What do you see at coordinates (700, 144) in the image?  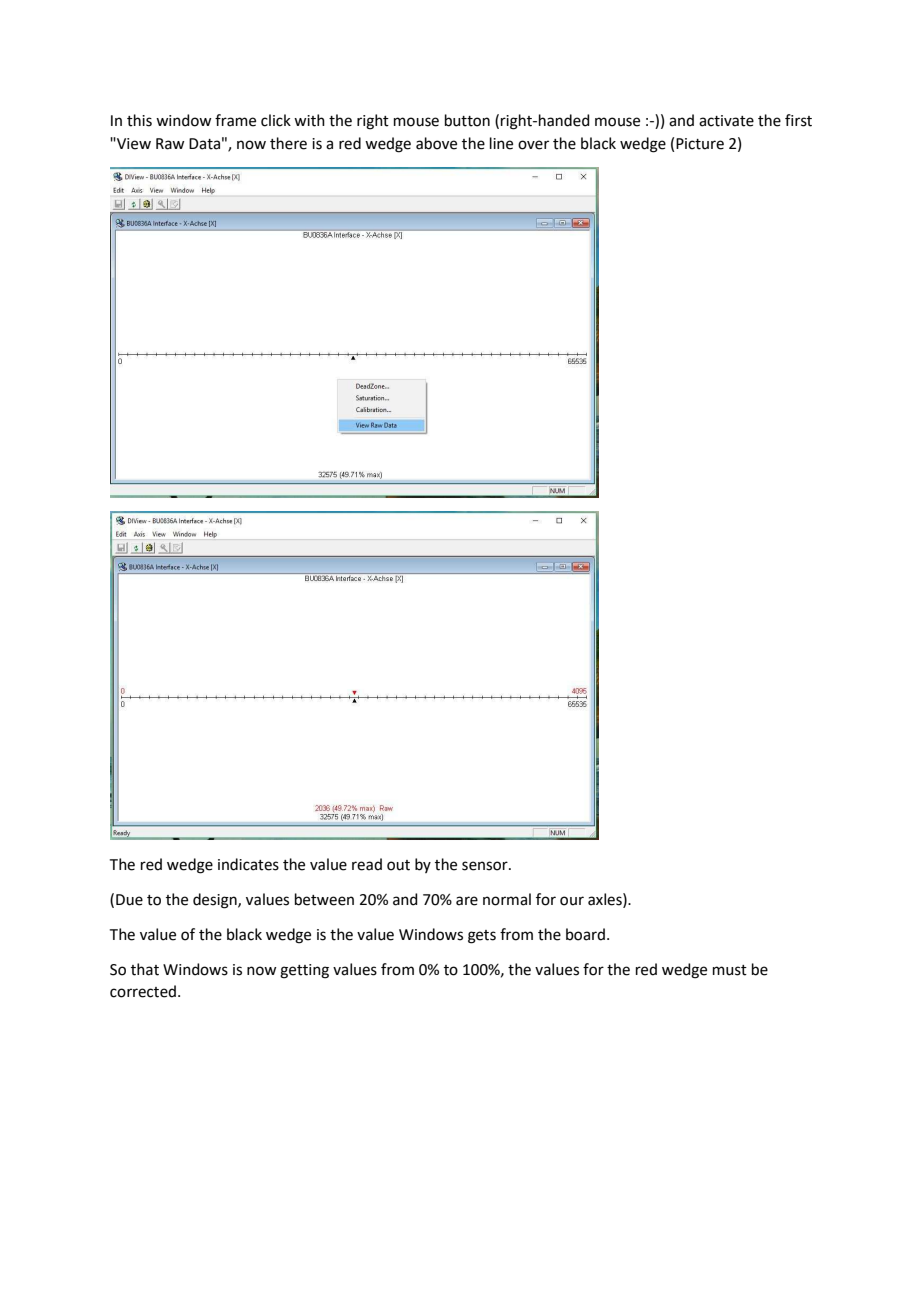 I see `Picture` at bounding box center [700, 144].
